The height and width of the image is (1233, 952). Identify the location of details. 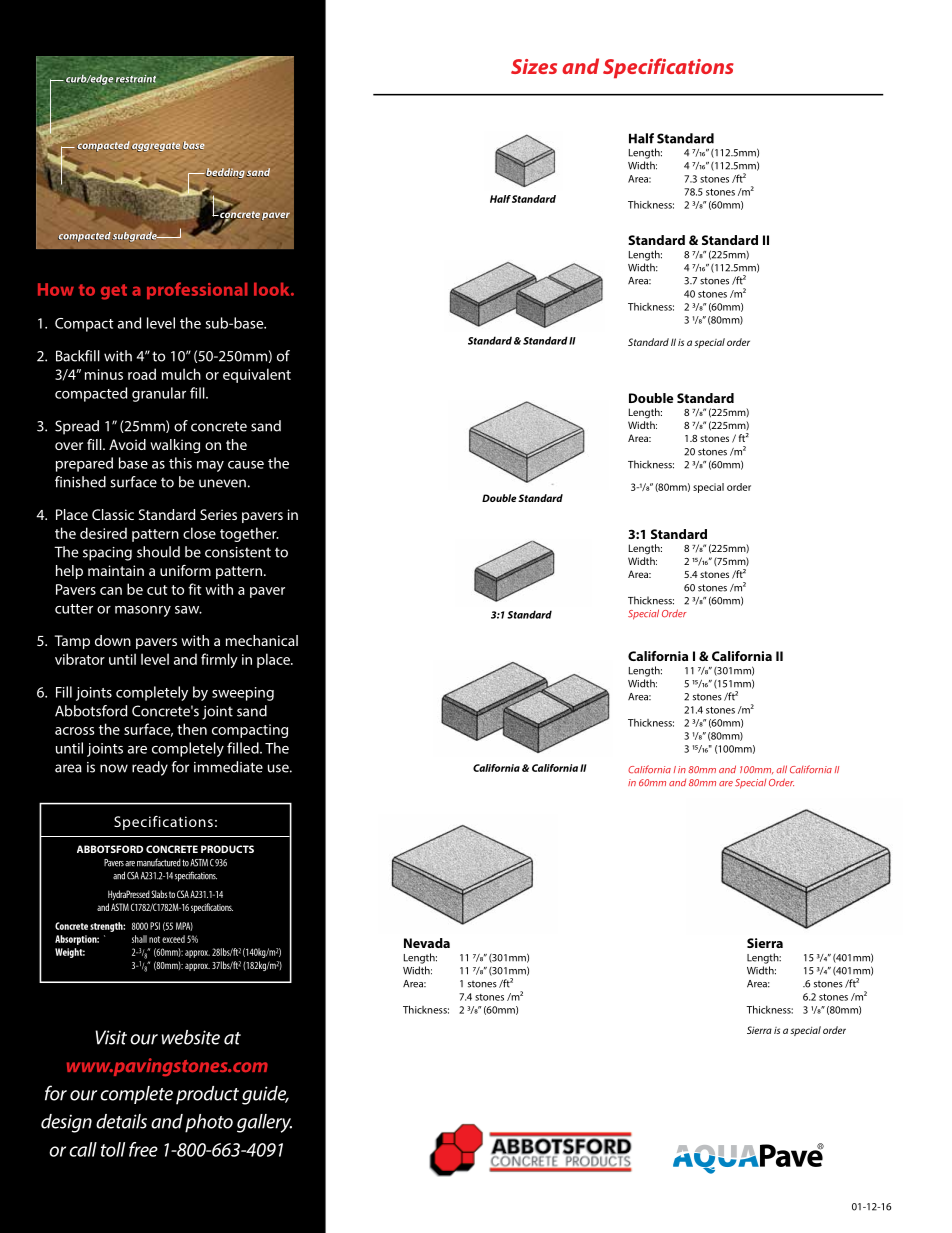
(121, 1121).
